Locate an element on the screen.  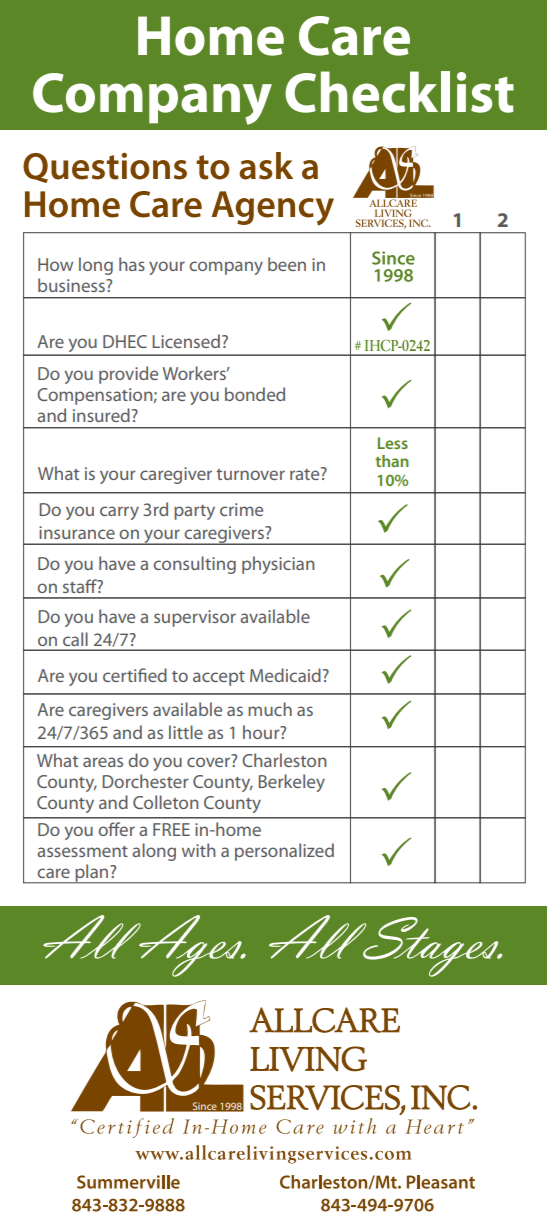
bonded is located at coordinates (255, 394).
